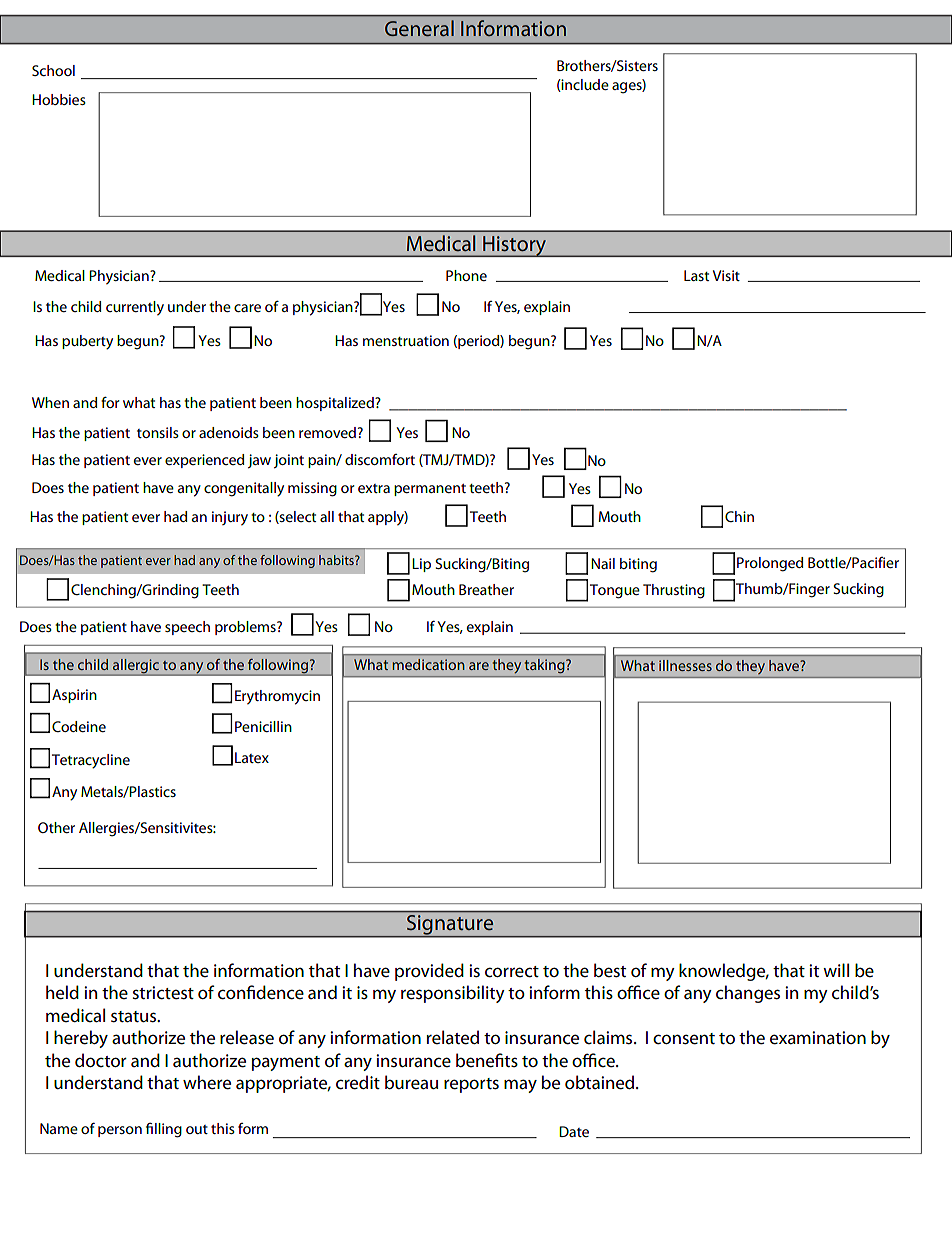 Image resolution: width=952 pixels, height=1233 pixels. What do you see at coordinates (419, 28) in the page?
I see `General` at bounding box center [419, 28].
